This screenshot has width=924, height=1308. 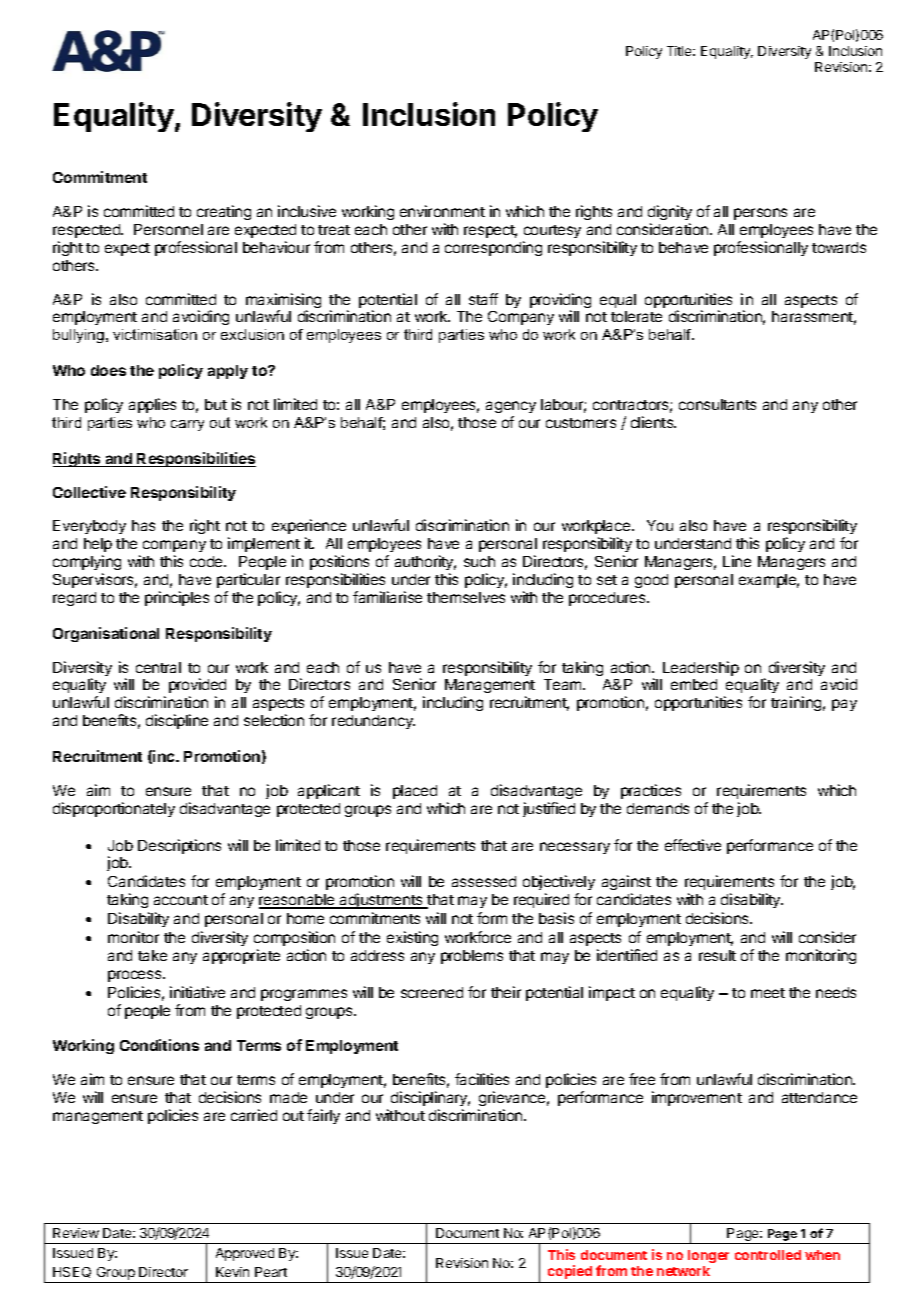 What do you see at coordinates (717, 404) in the screenshot?
I see `consultants` at bounding box center [717, 404].
